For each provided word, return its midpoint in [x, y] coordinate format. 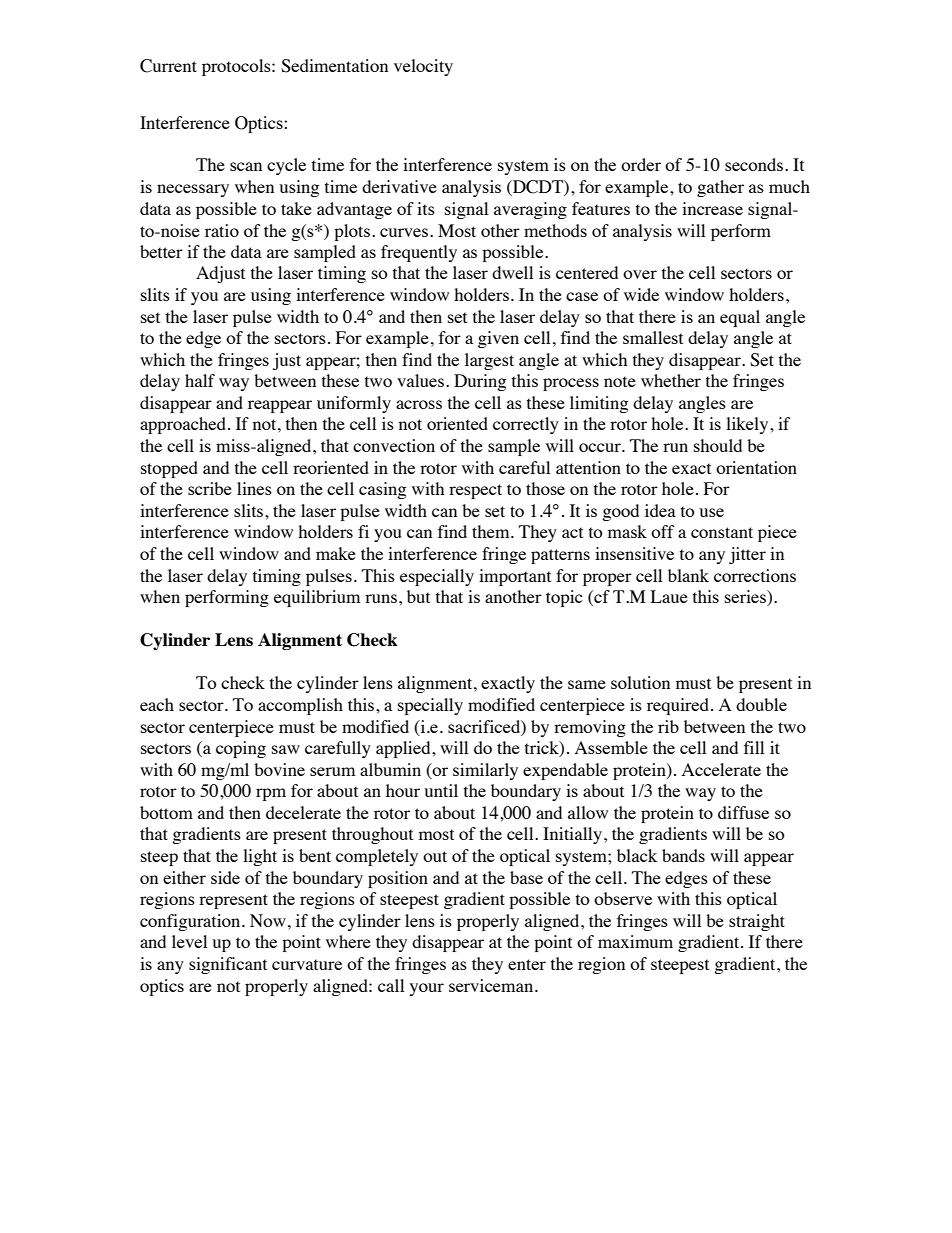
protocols [237, 67]
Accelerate [721, 769]
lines [254, 488]
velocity [423, 67]
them [492, 531]
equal [740, 318]
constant [722, 532]
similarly [485, 771]
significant [228, 965]
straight [757, 922]
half [200, 380]
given [498, 339]
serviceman [492, 985]
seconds [755, 164]
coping [241, 749]
